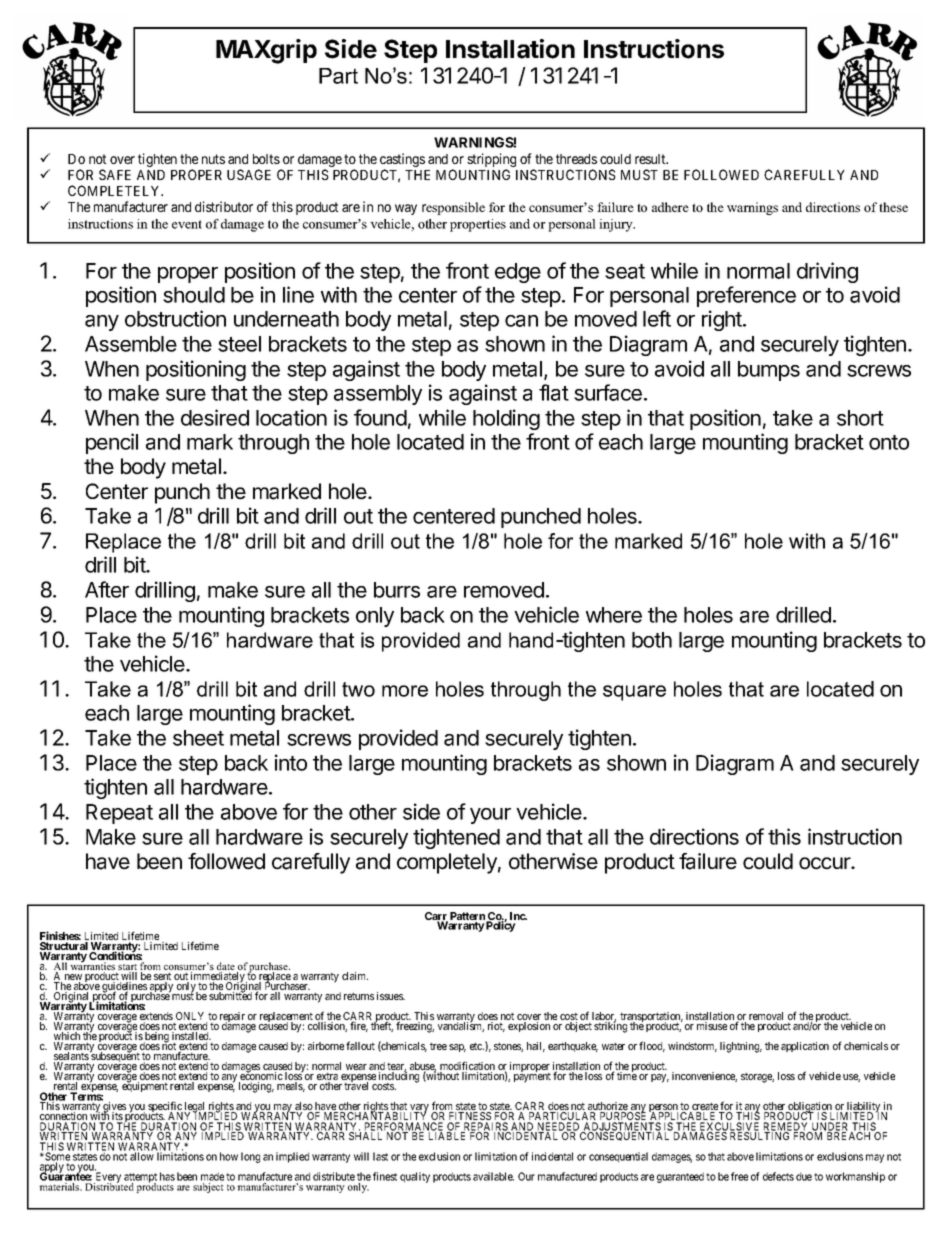 The height and width of the page is (1233, 952). What do you see at coordinates (142, 1156) in the page?
I see `allow` at bounding box center [142, 1156].
